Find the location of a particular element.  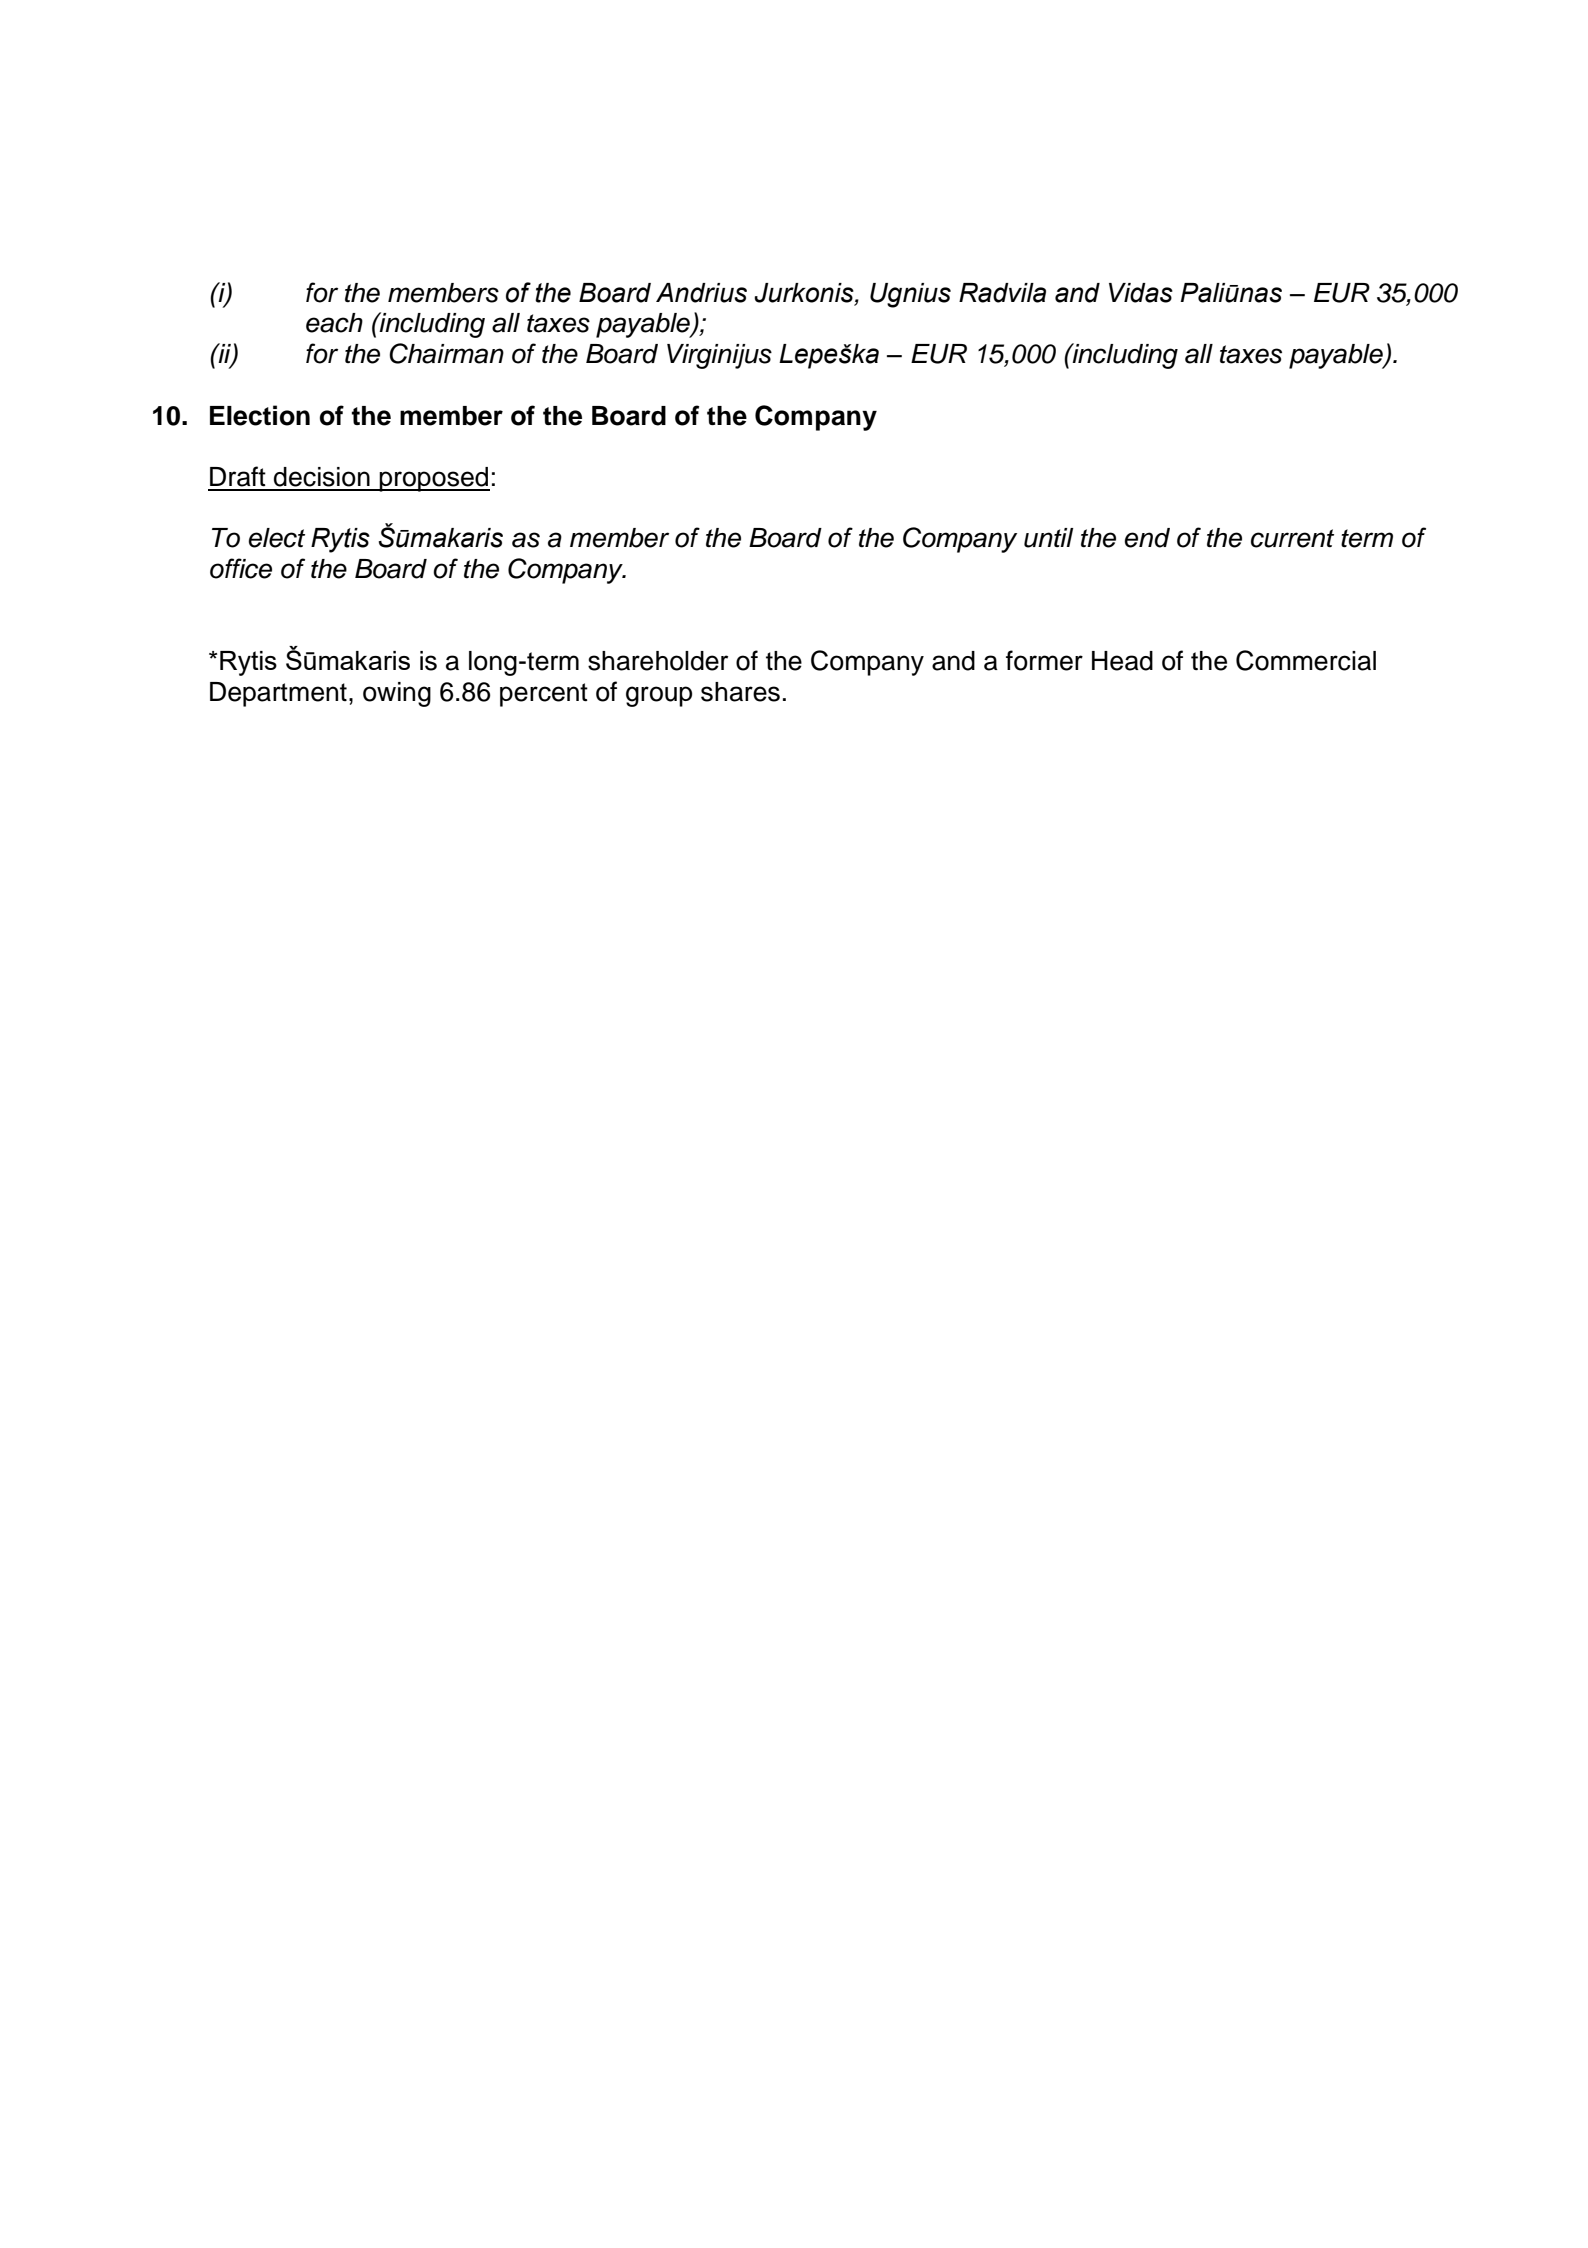

proposed is located at coordinates (434, 479).
